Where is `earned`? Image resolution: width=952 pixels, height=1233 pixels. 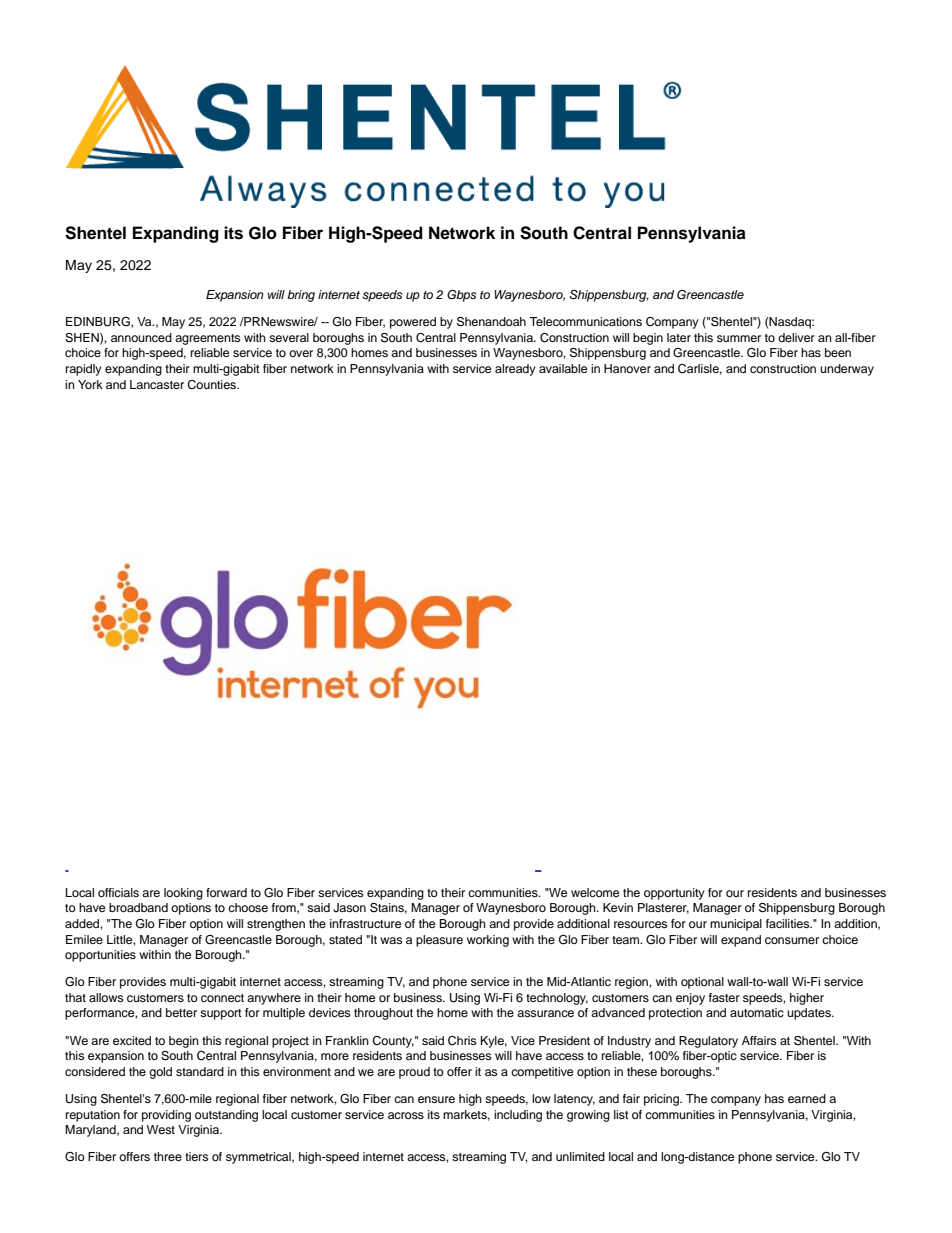 earned is located at coordinates (807, 1098).
